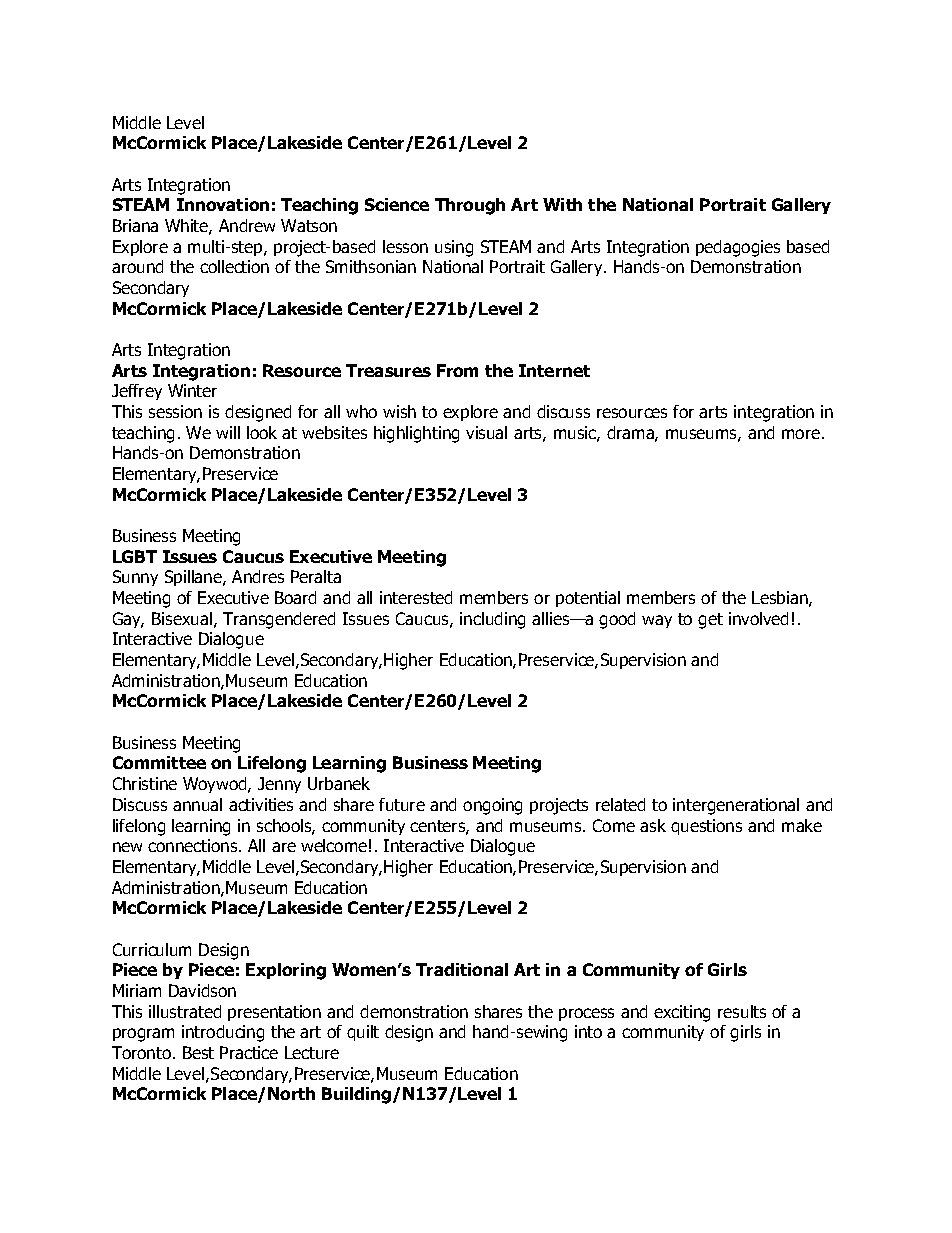  I want to click on Committee, so click(159, 762).
